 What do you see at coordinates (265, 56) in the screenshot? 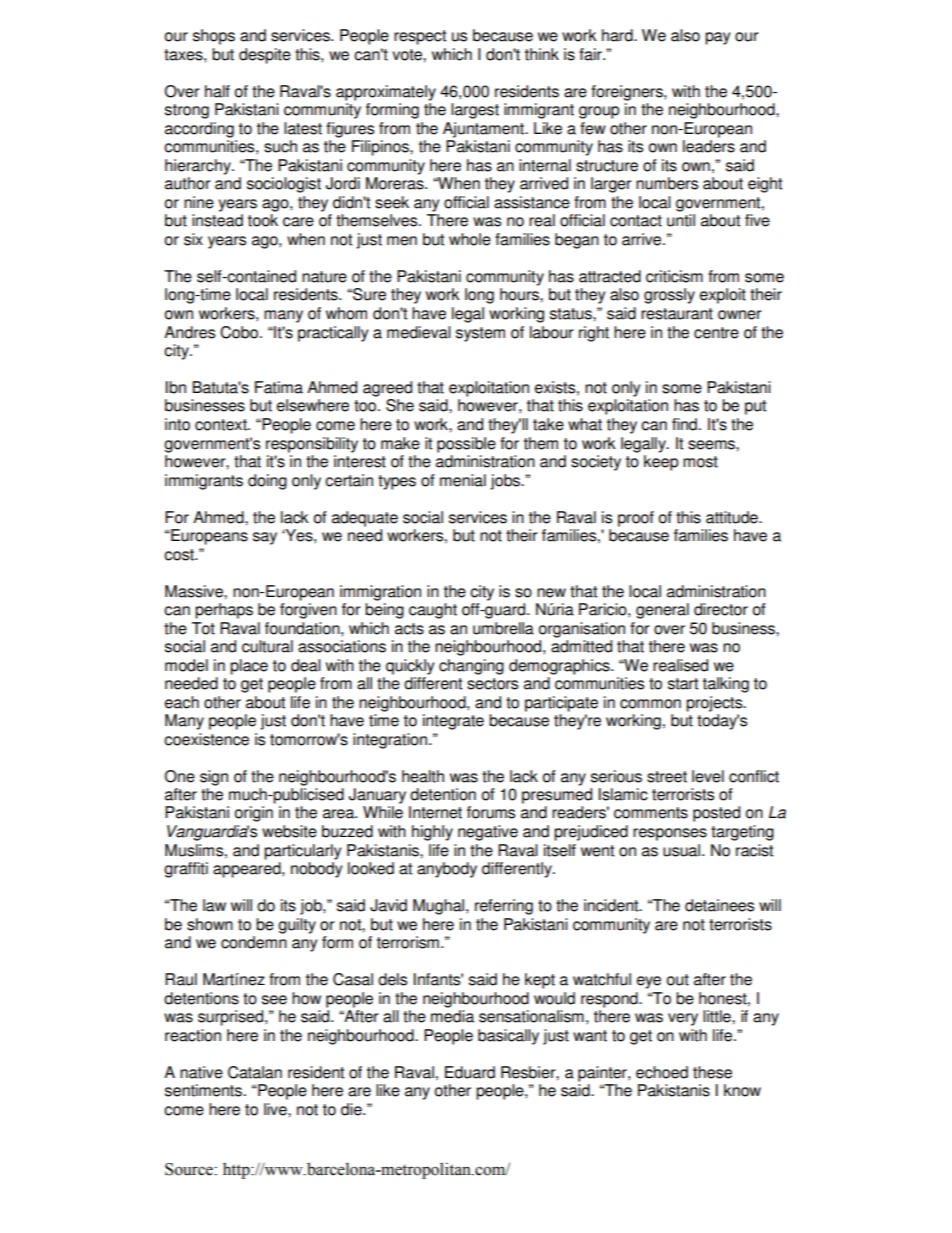
I see `despite` at bounding box center [265, 56].
